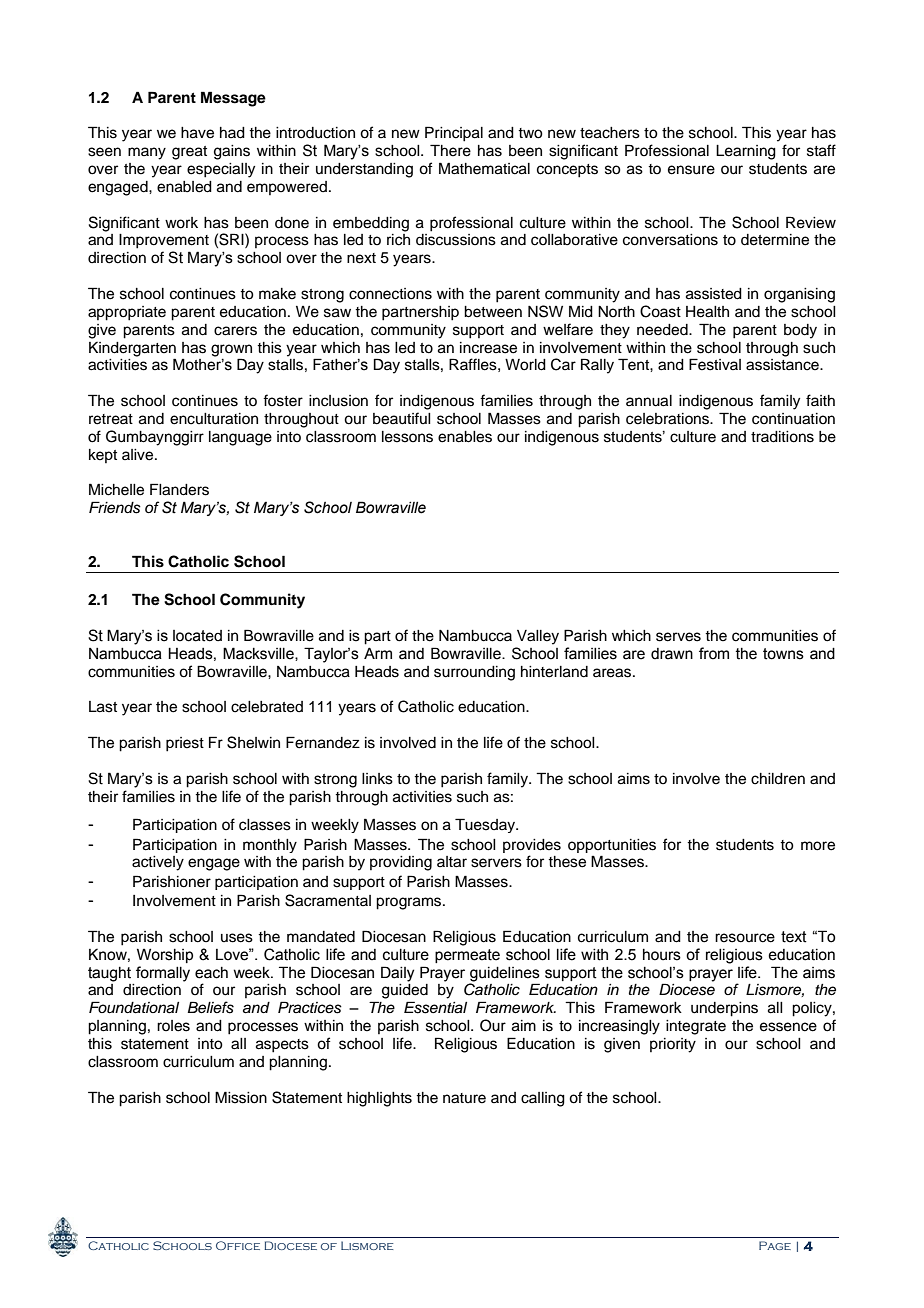  What do you see at coordinates (454, 134) in the image?
I see `Principal` at bounding box center [454, 134].
